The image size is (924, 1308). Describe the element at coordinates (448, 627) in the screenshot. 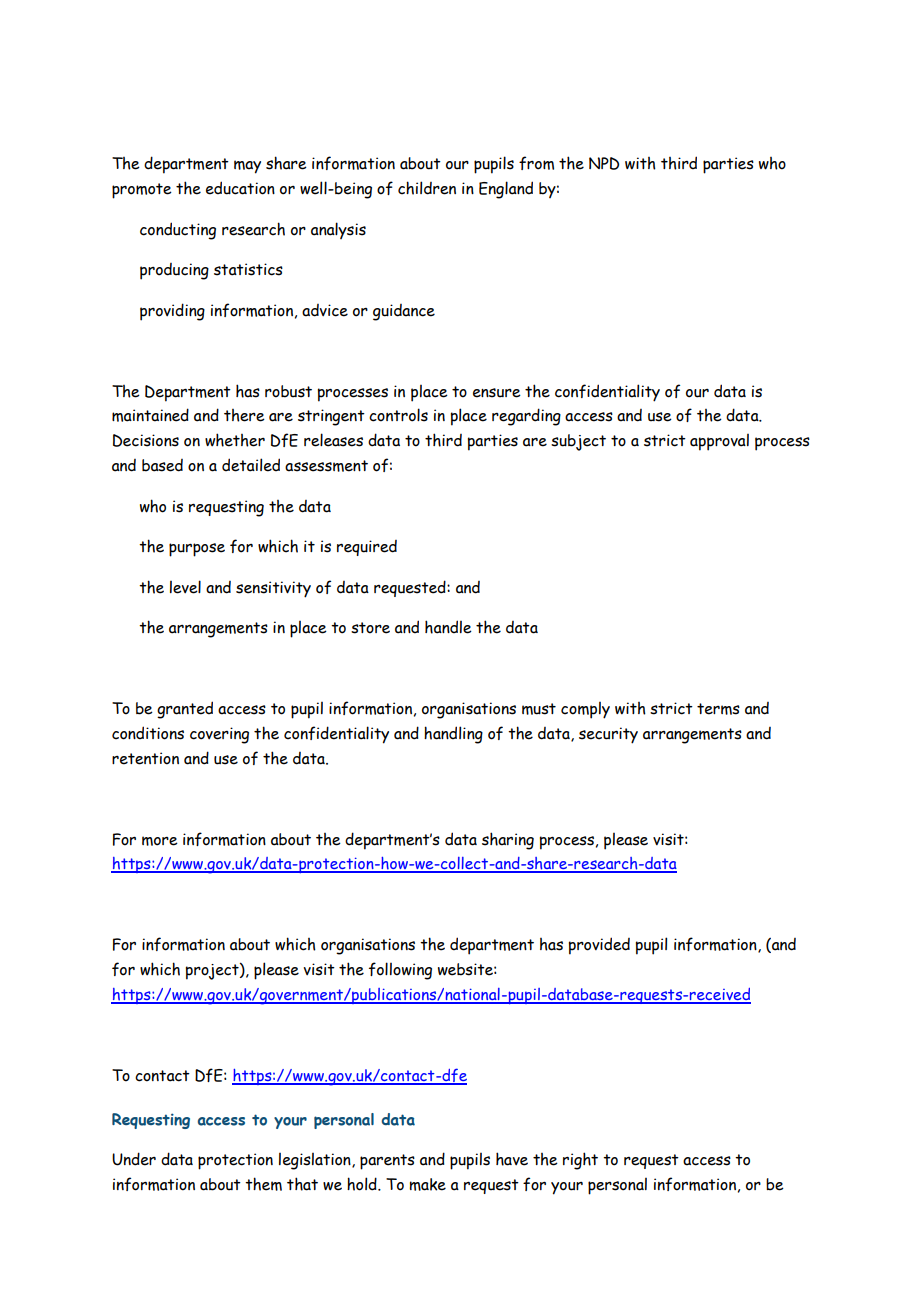

I see `handle` at that location.
